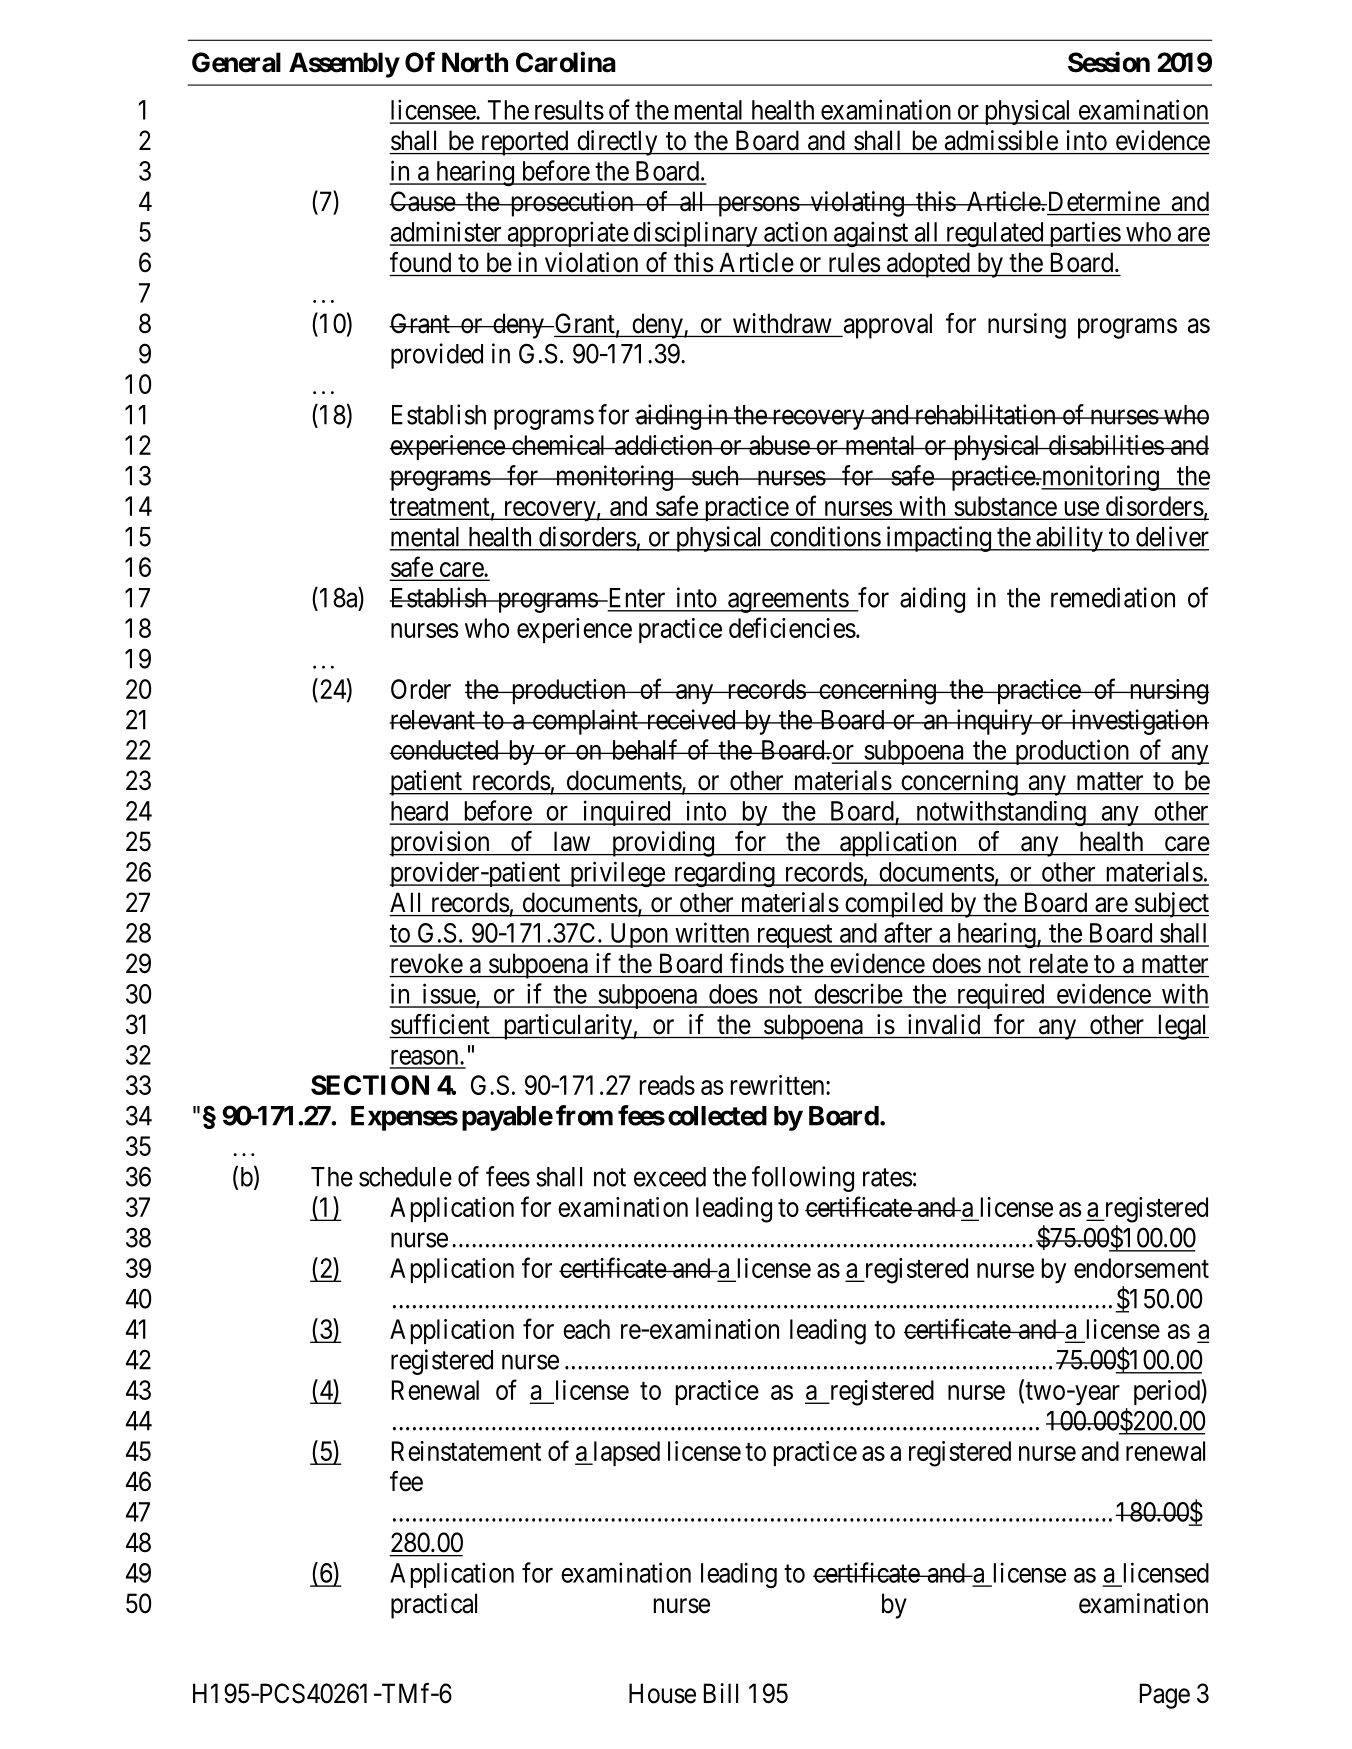  I want to click on practical, so click(434, 1606).
